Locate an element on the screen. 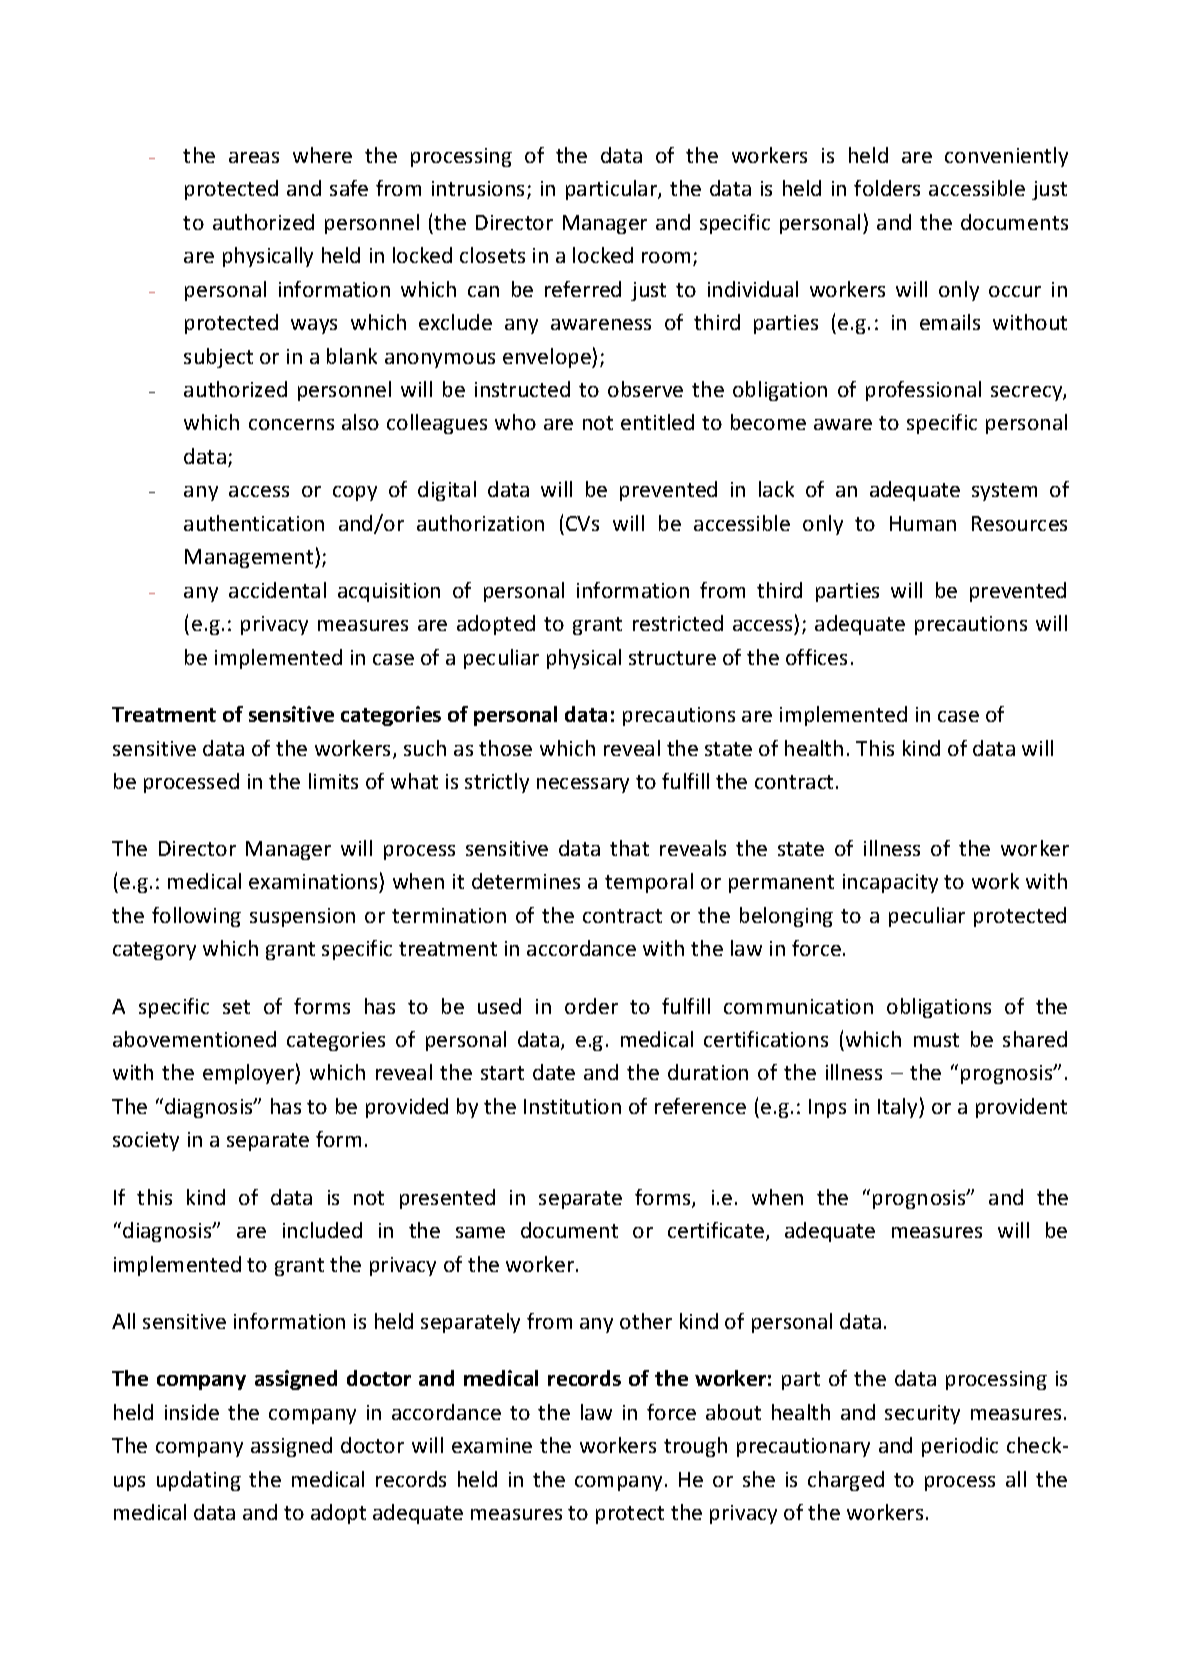 The height and width of the screenshot is (1672, 1182). limits is located at coordinates (333, 781).
